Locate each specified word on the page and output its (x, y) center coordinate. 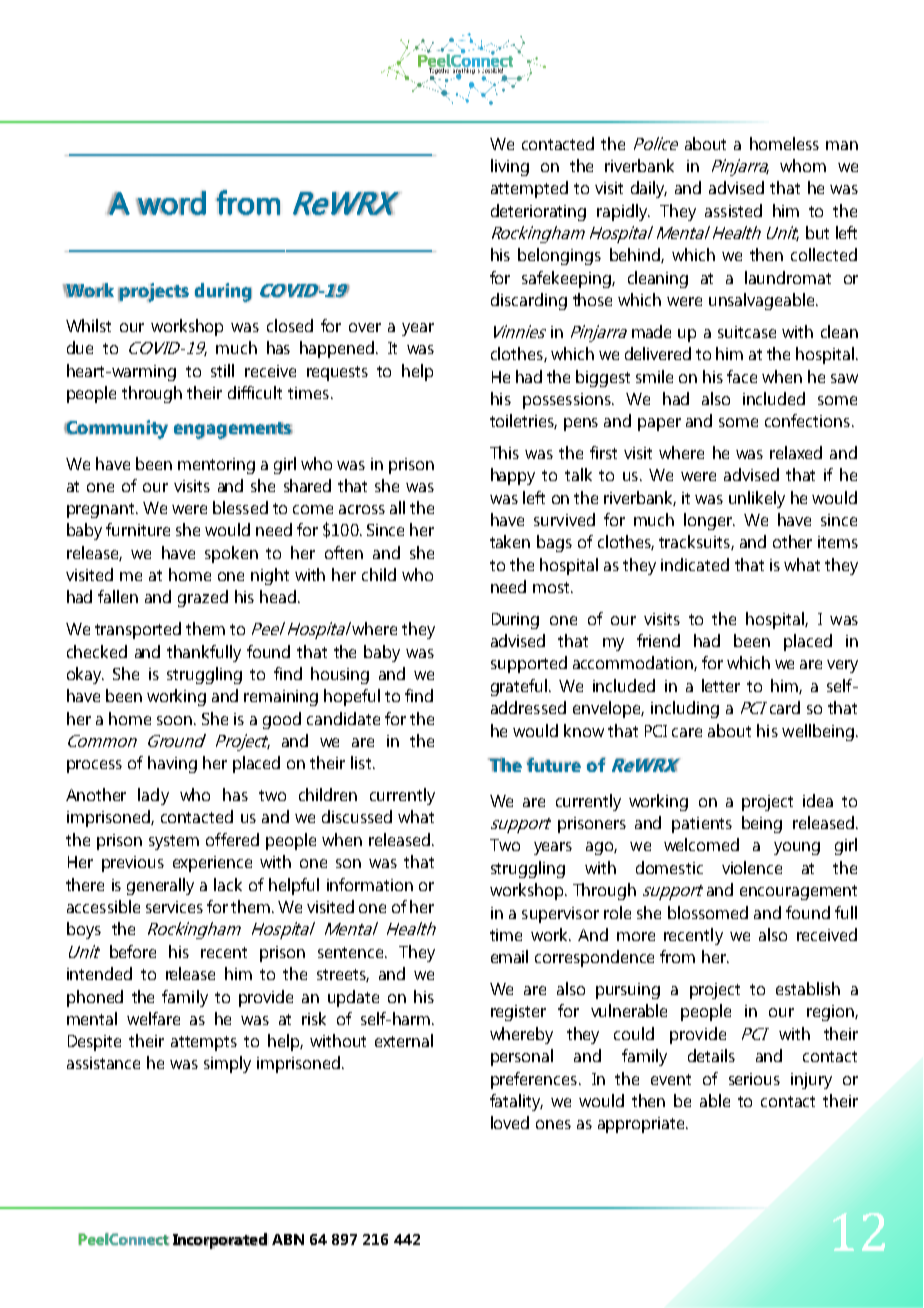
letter (721, 685)
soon (174, 720)
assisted (733, 210)
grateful (519, 687)
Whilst (88, 325)
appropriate (642, 1125)
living (510, 167)
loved (510, 1122)
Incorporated (220, 1241)
